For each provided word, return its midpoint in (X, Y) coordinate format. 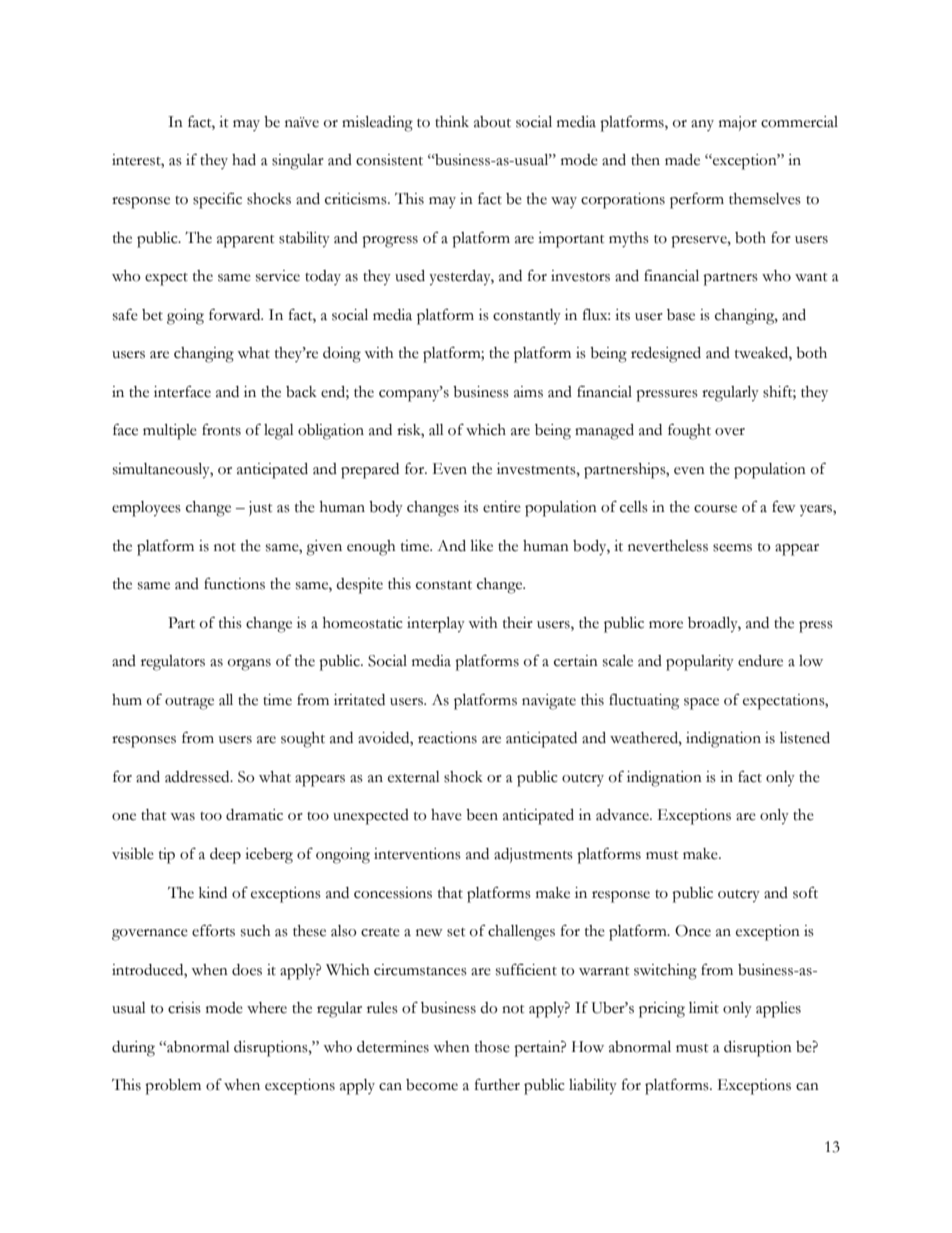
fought (689, 431)
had (244, 160)
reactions (447, 738)
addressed (198, 777)
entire (502, 507)
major (738, 123)
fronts (221, 429)
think (452, 122)
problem (173, 1087)
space (701, 704)
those (492, 1047)
